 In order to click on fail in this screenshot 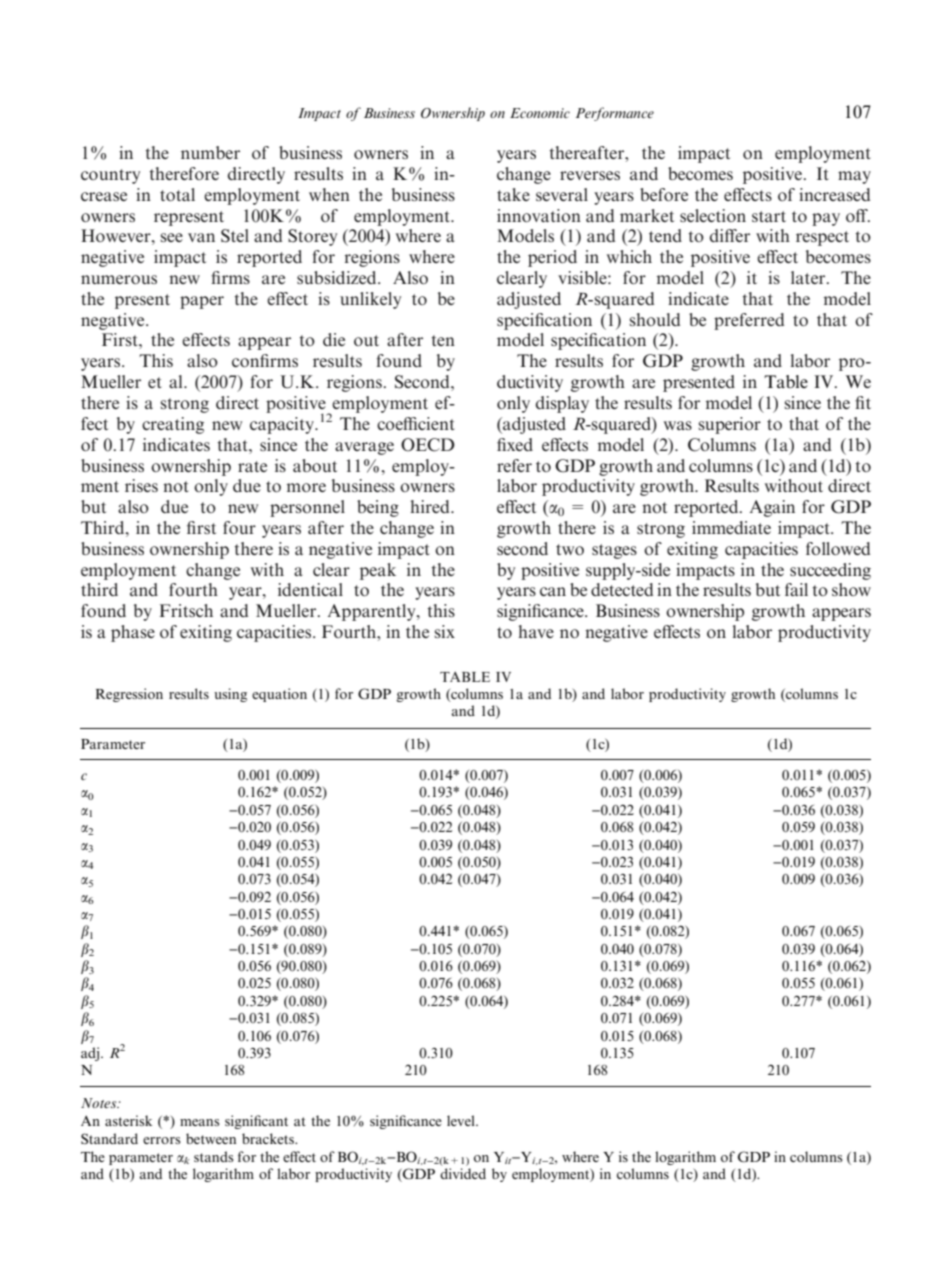, I will do `click(796, 589)`.
